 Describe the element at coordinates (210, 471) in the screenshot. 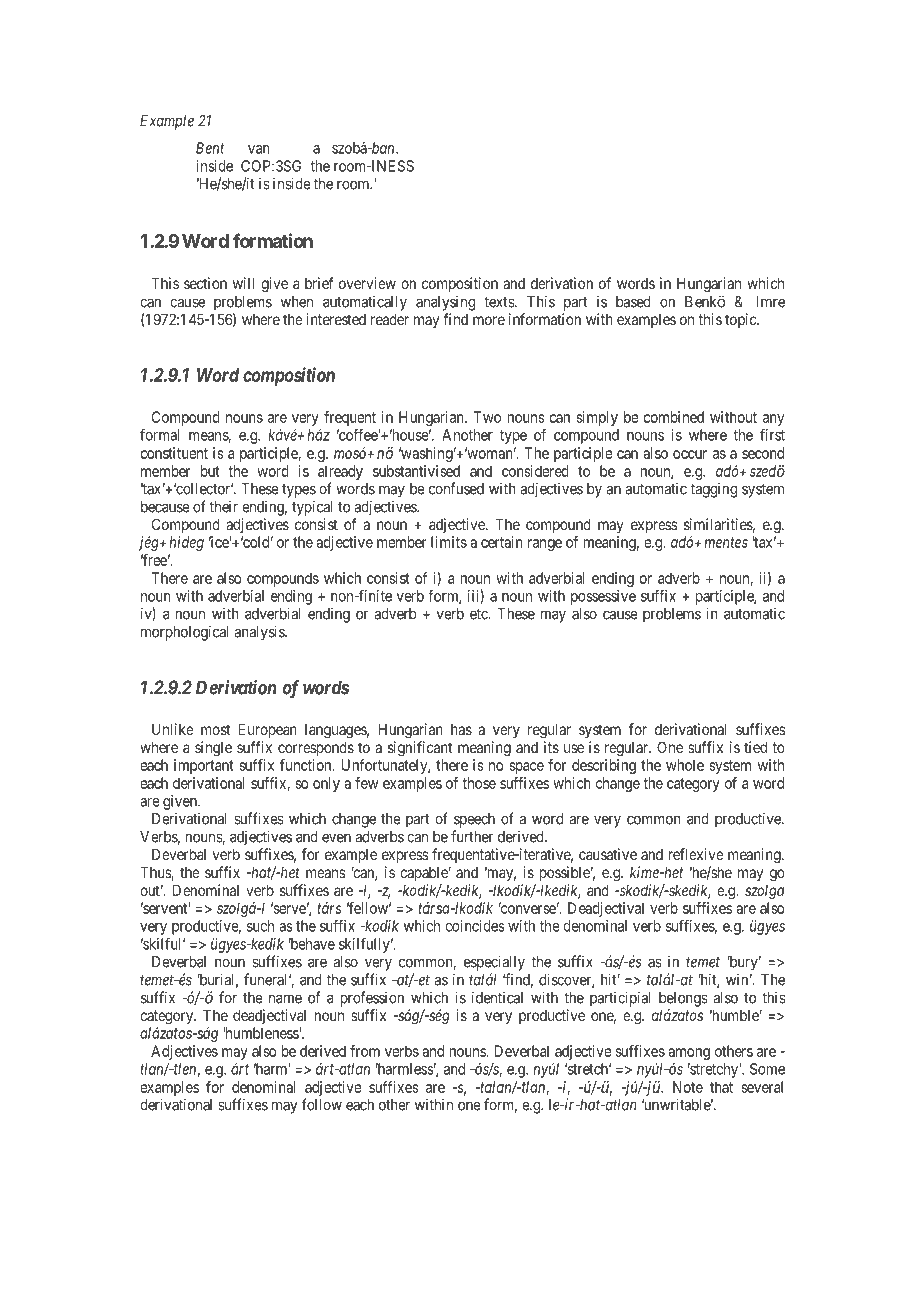

I see `but` at that location.
